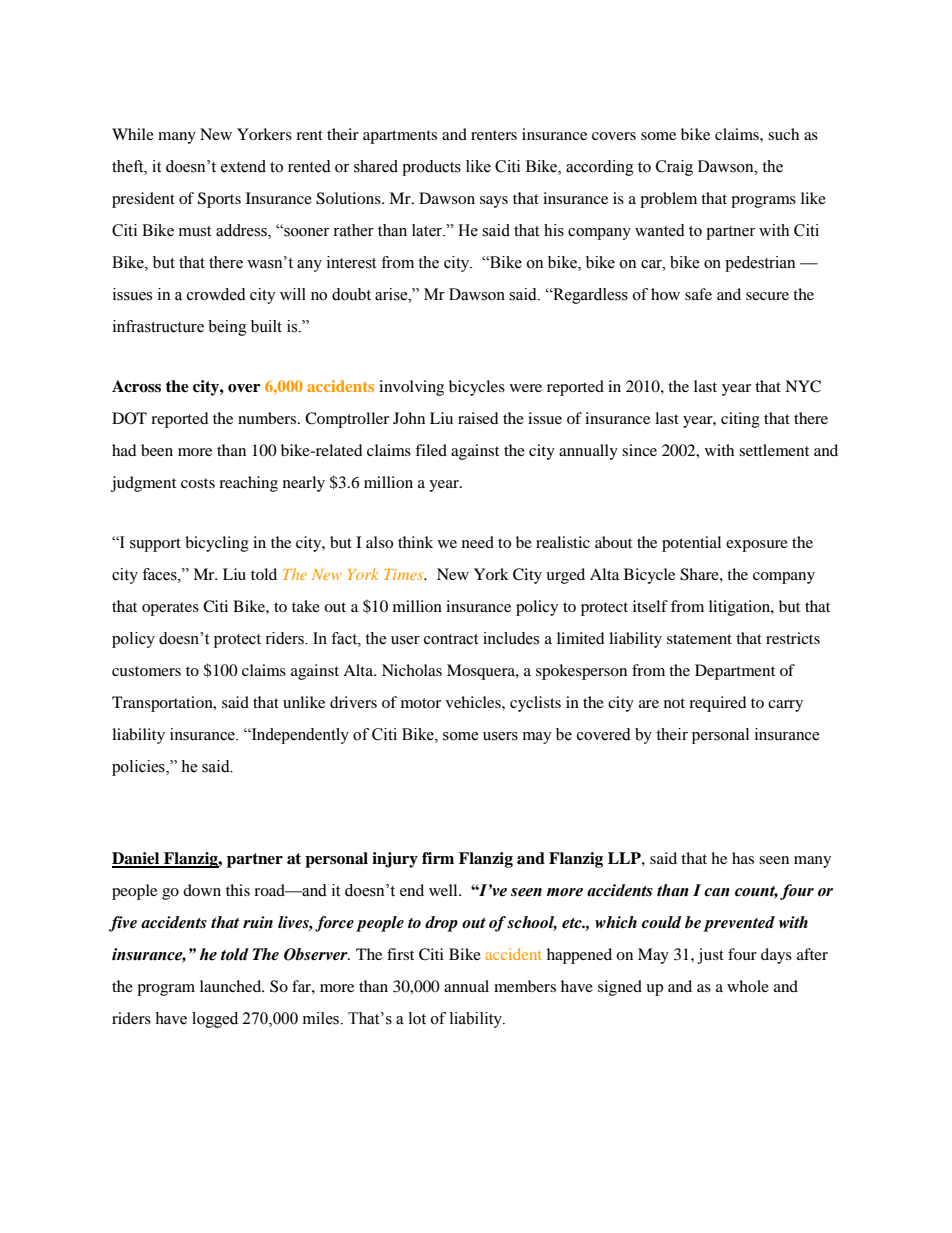  Describe the element at coordinates (478, 542) in the screenshot. I see `need` at that location.
